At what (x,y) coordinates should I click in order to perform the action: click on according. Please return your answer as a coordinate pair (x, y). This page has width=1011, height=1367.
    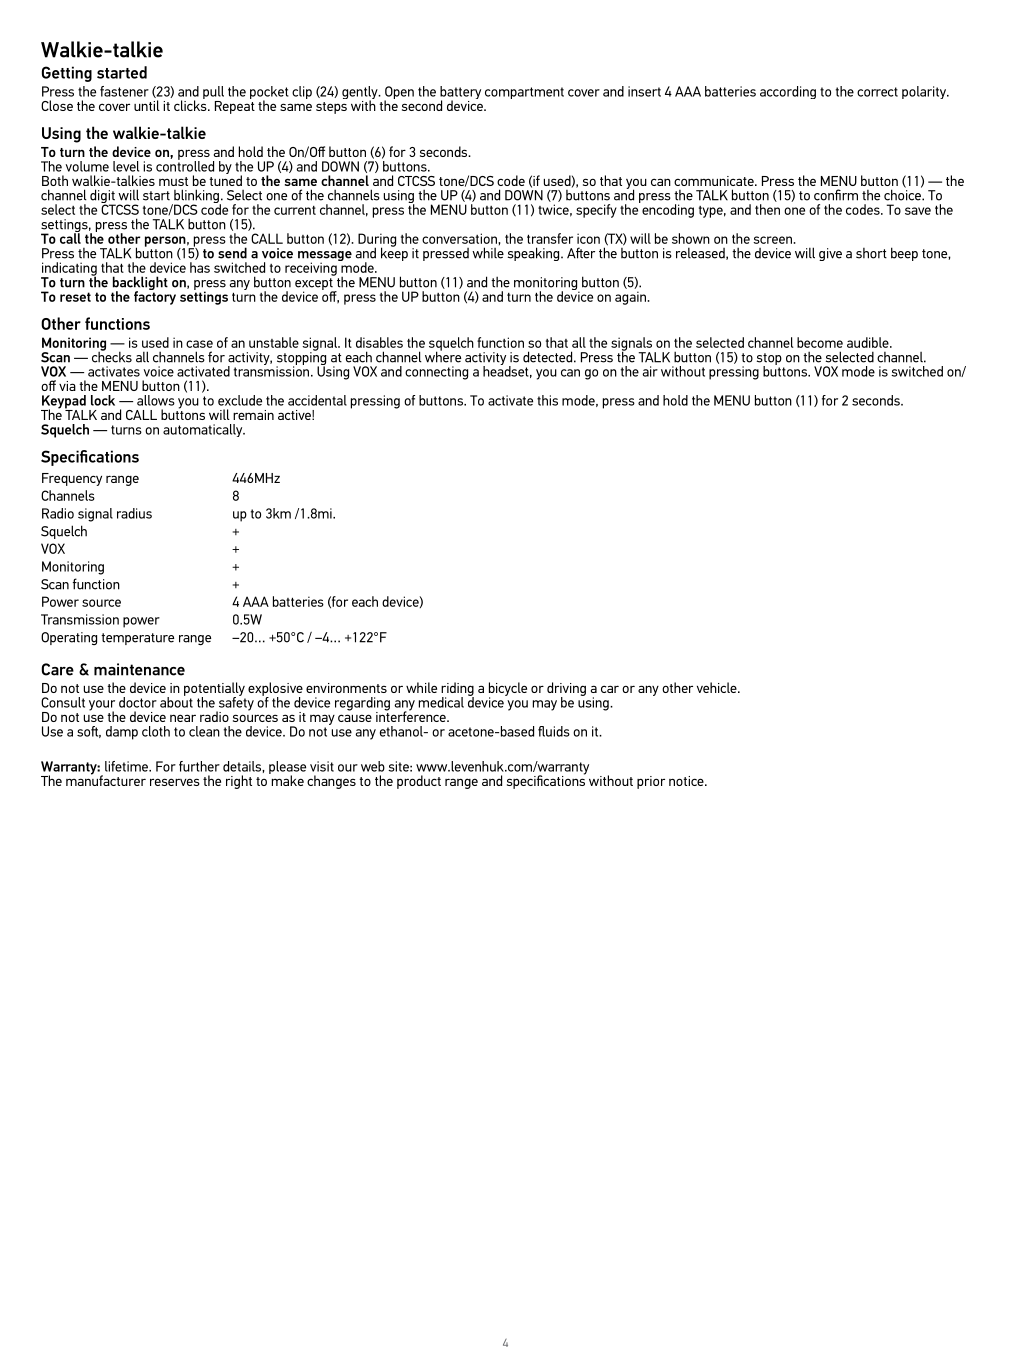
    Looking at the image, I should click on (788, 92).
